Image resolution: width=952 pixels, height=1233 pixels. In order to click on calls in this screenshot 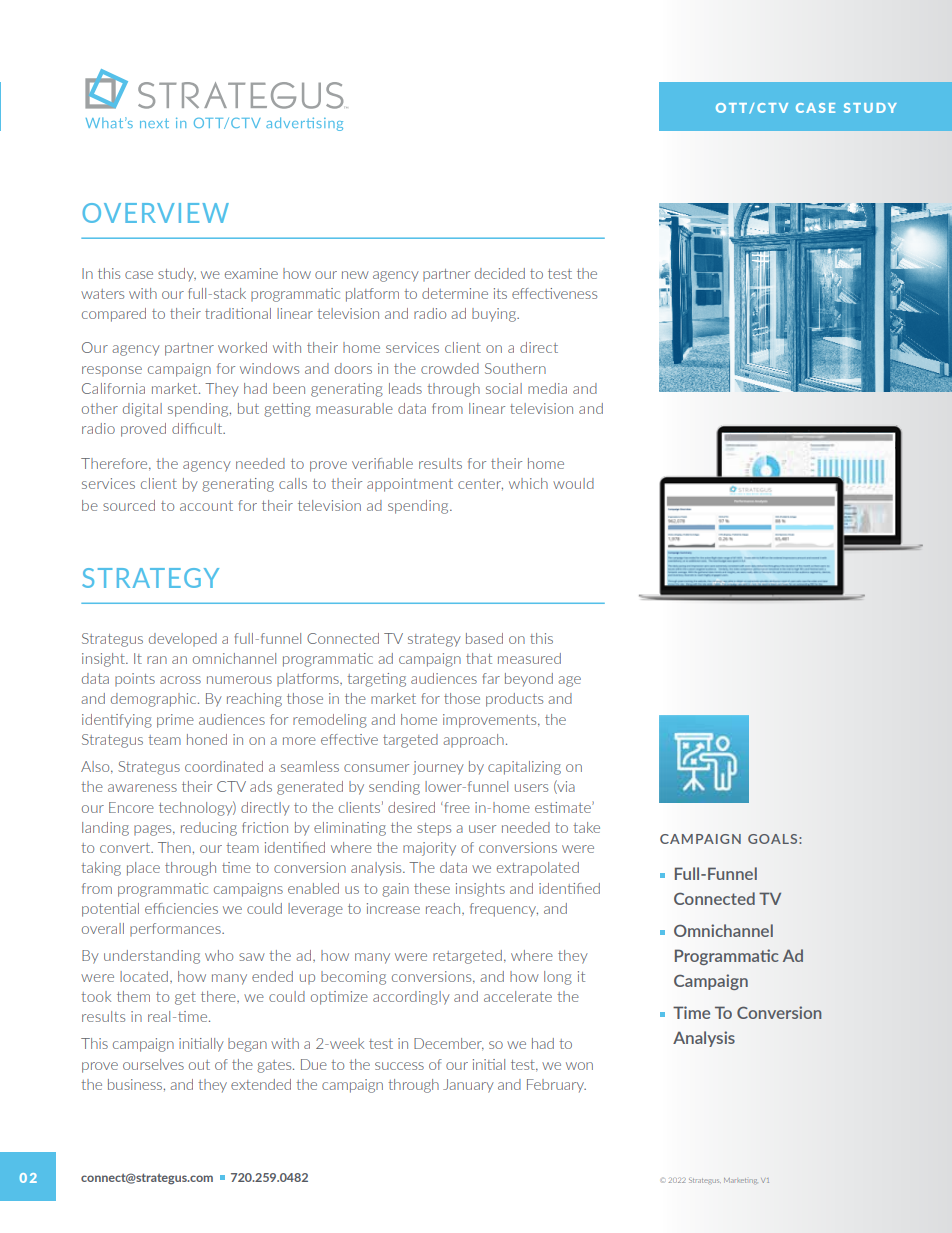, I will do `click(293, 483)`.
